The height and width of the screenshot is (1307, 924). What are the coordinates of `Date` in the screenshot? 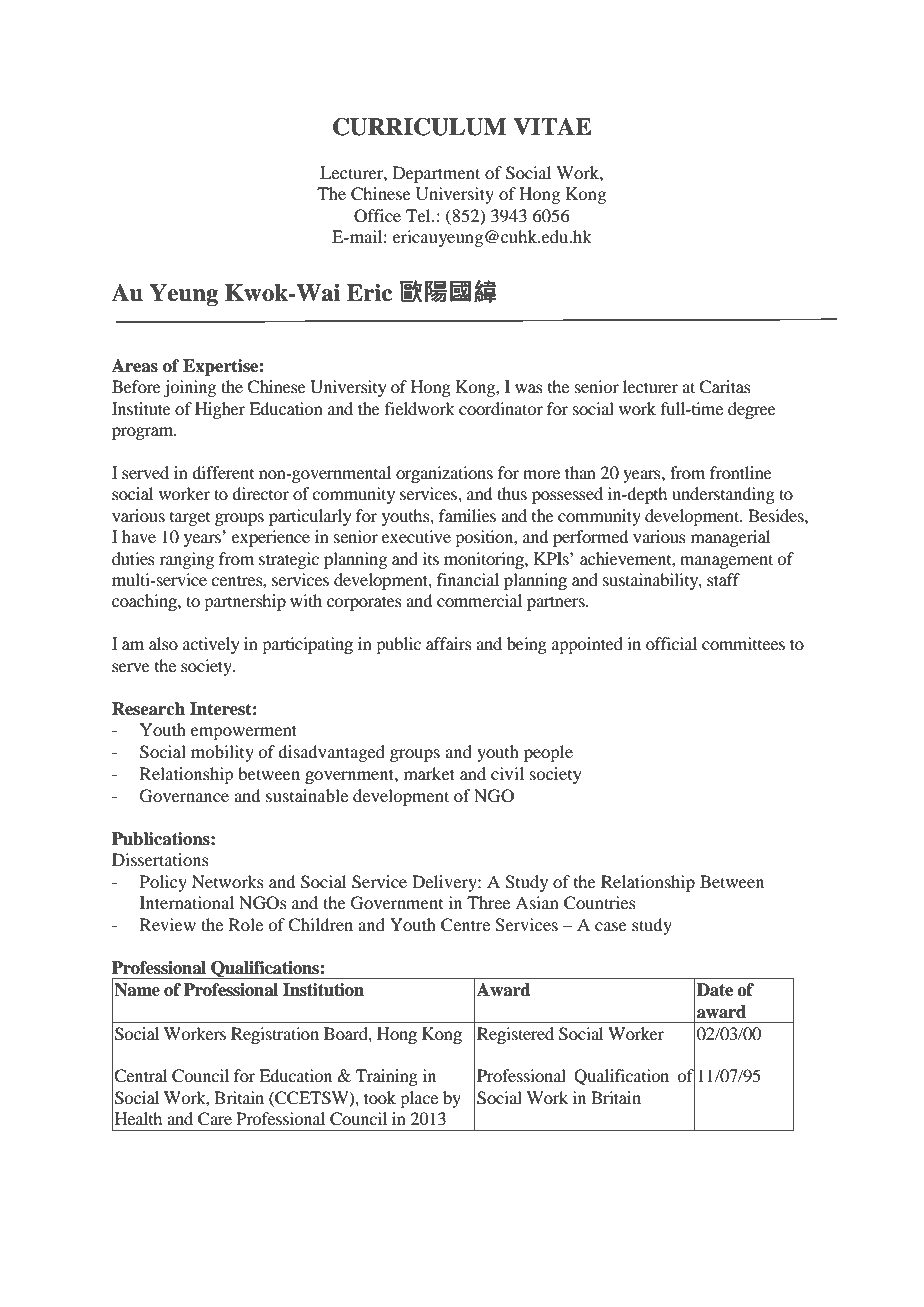 It's located at (715, 990).
